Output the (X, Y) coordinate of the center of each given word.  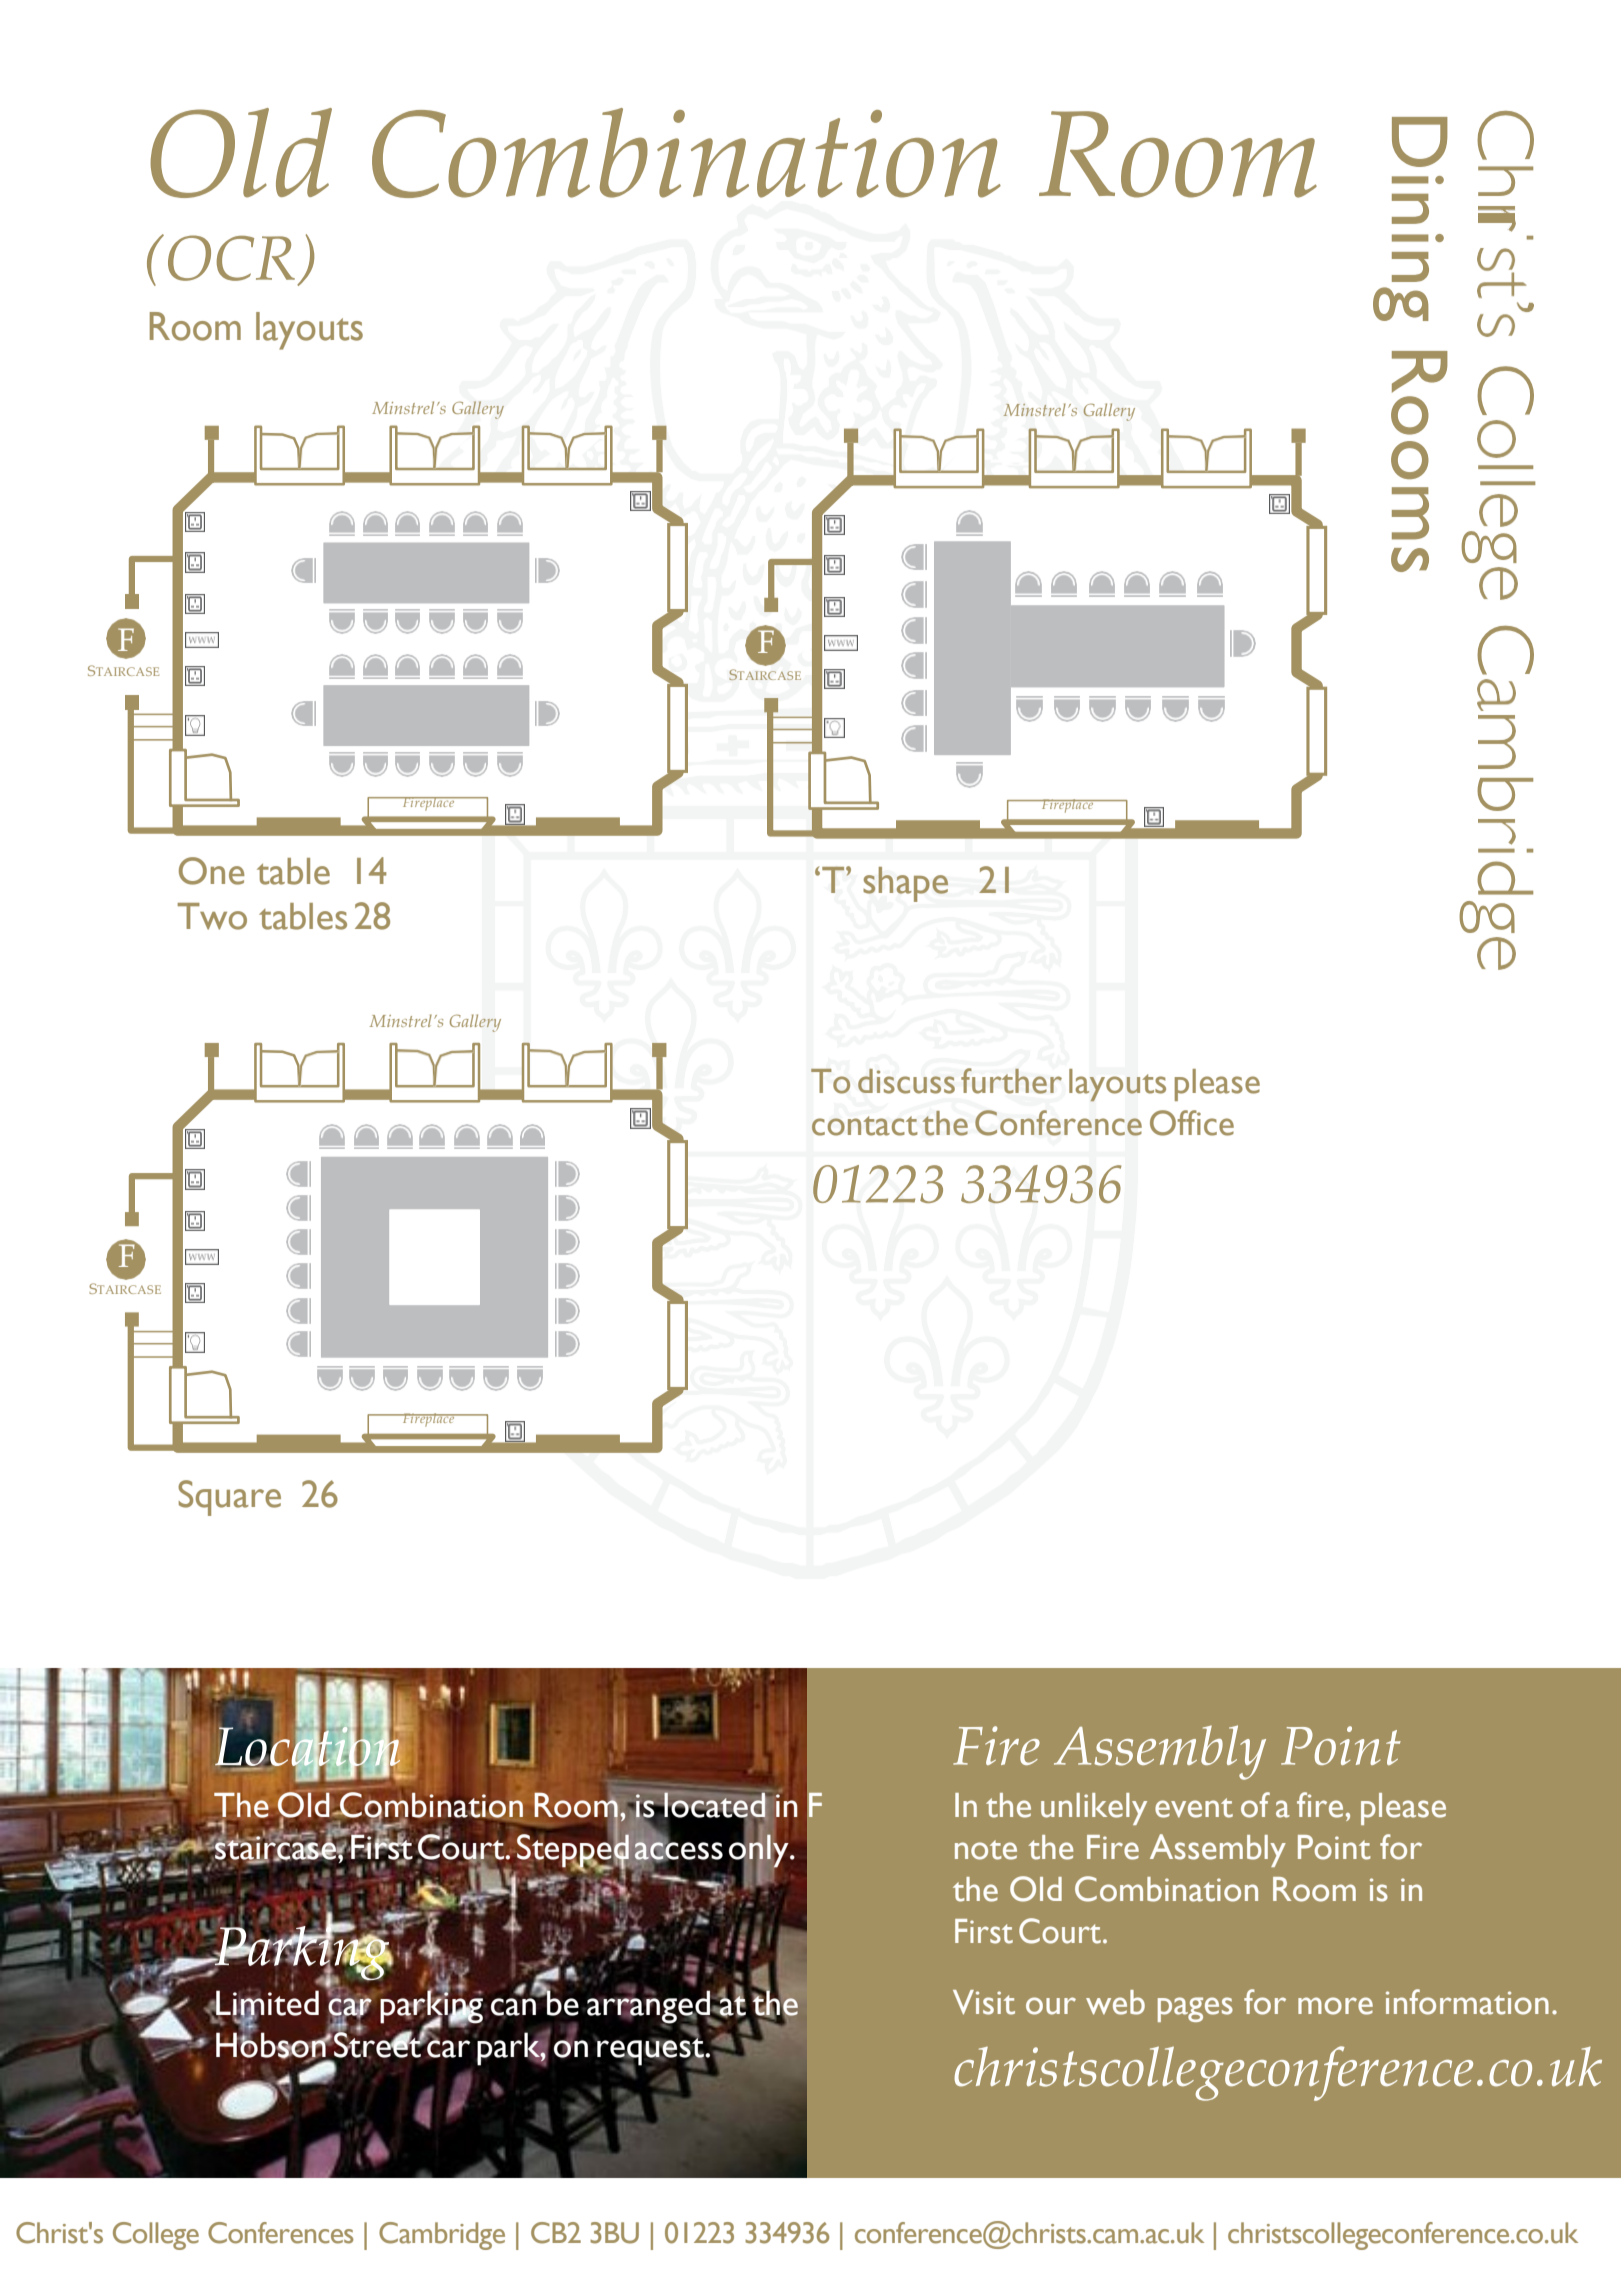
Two (212, 916)
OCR (231, 258)
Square (229, 1498)
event (1194, 1808)
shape (905, 884)
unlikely (1094, 1809)
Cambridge (442, 2236)
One (211, 871)
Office (1192, 1123)
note (986, 1850)
